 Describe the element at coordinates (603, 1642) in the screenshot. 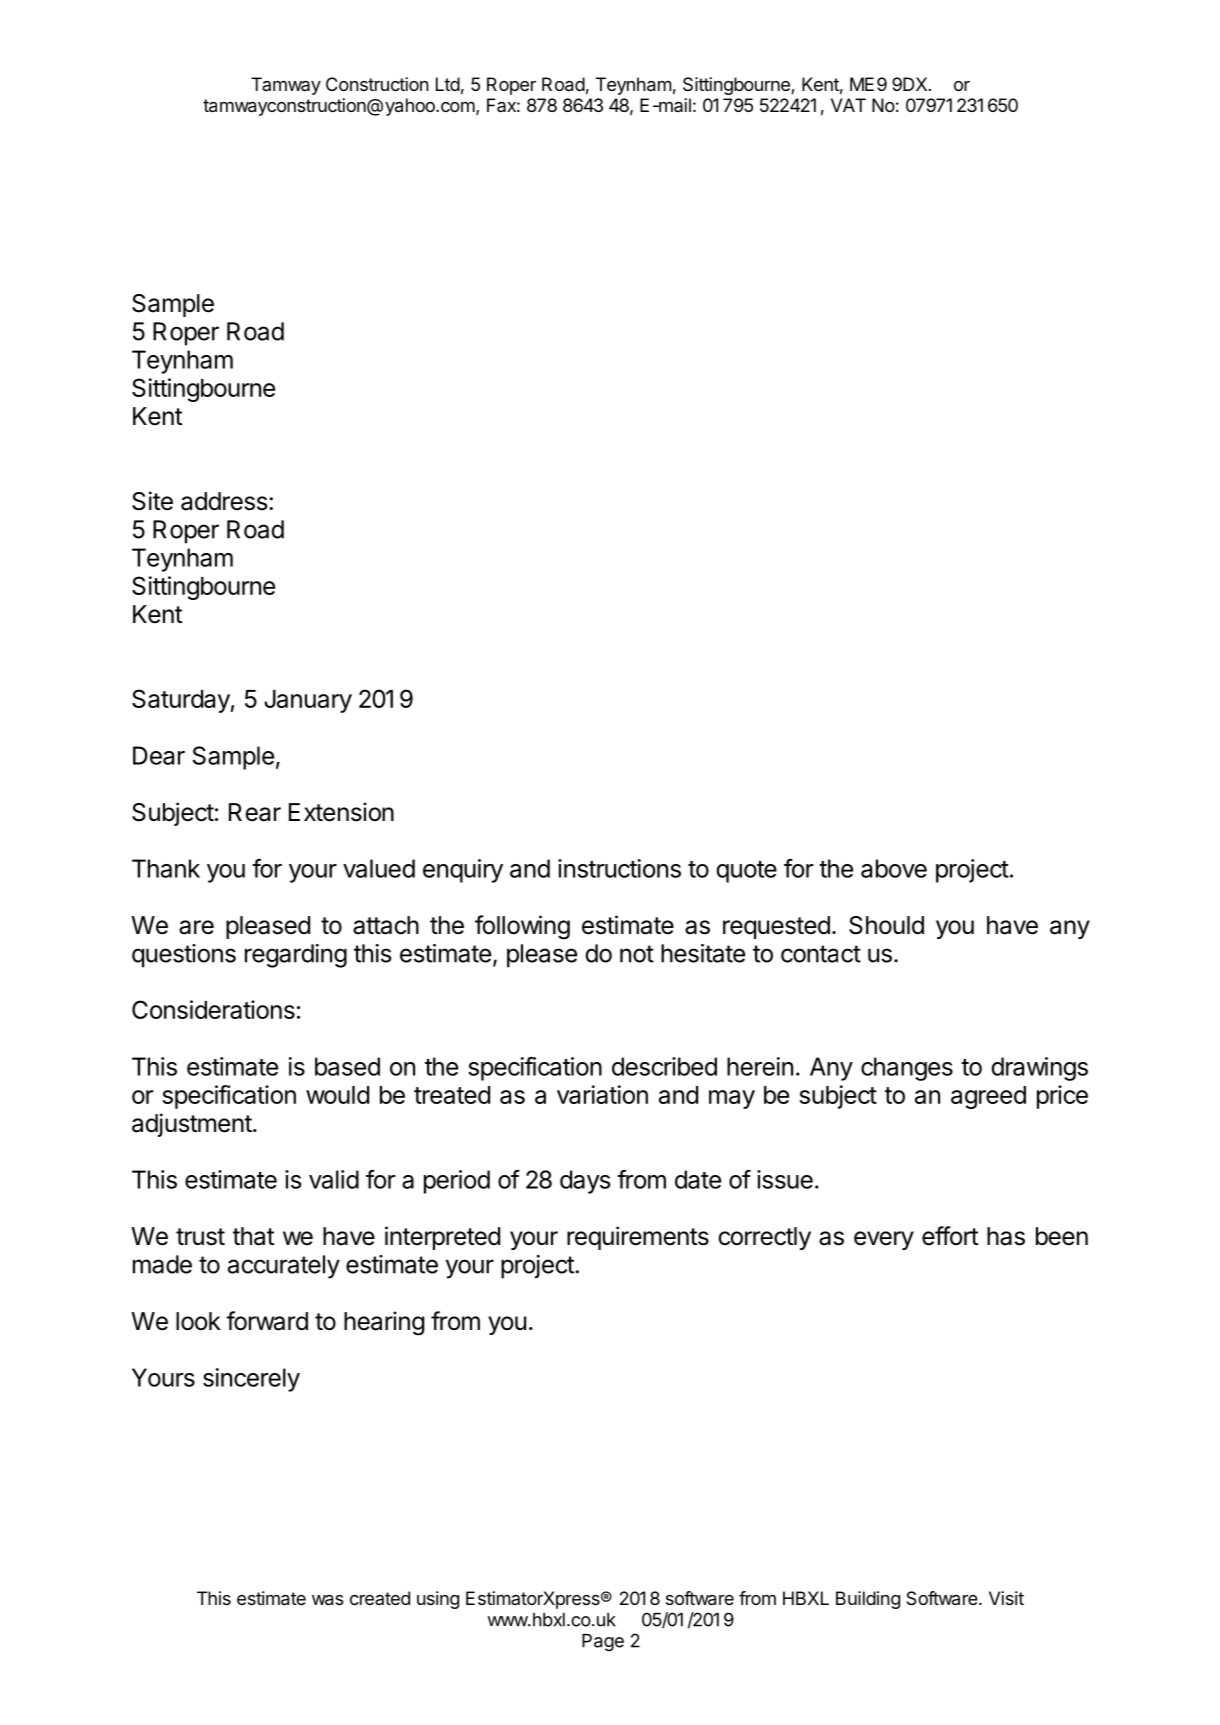

I see `Page` at that location.
